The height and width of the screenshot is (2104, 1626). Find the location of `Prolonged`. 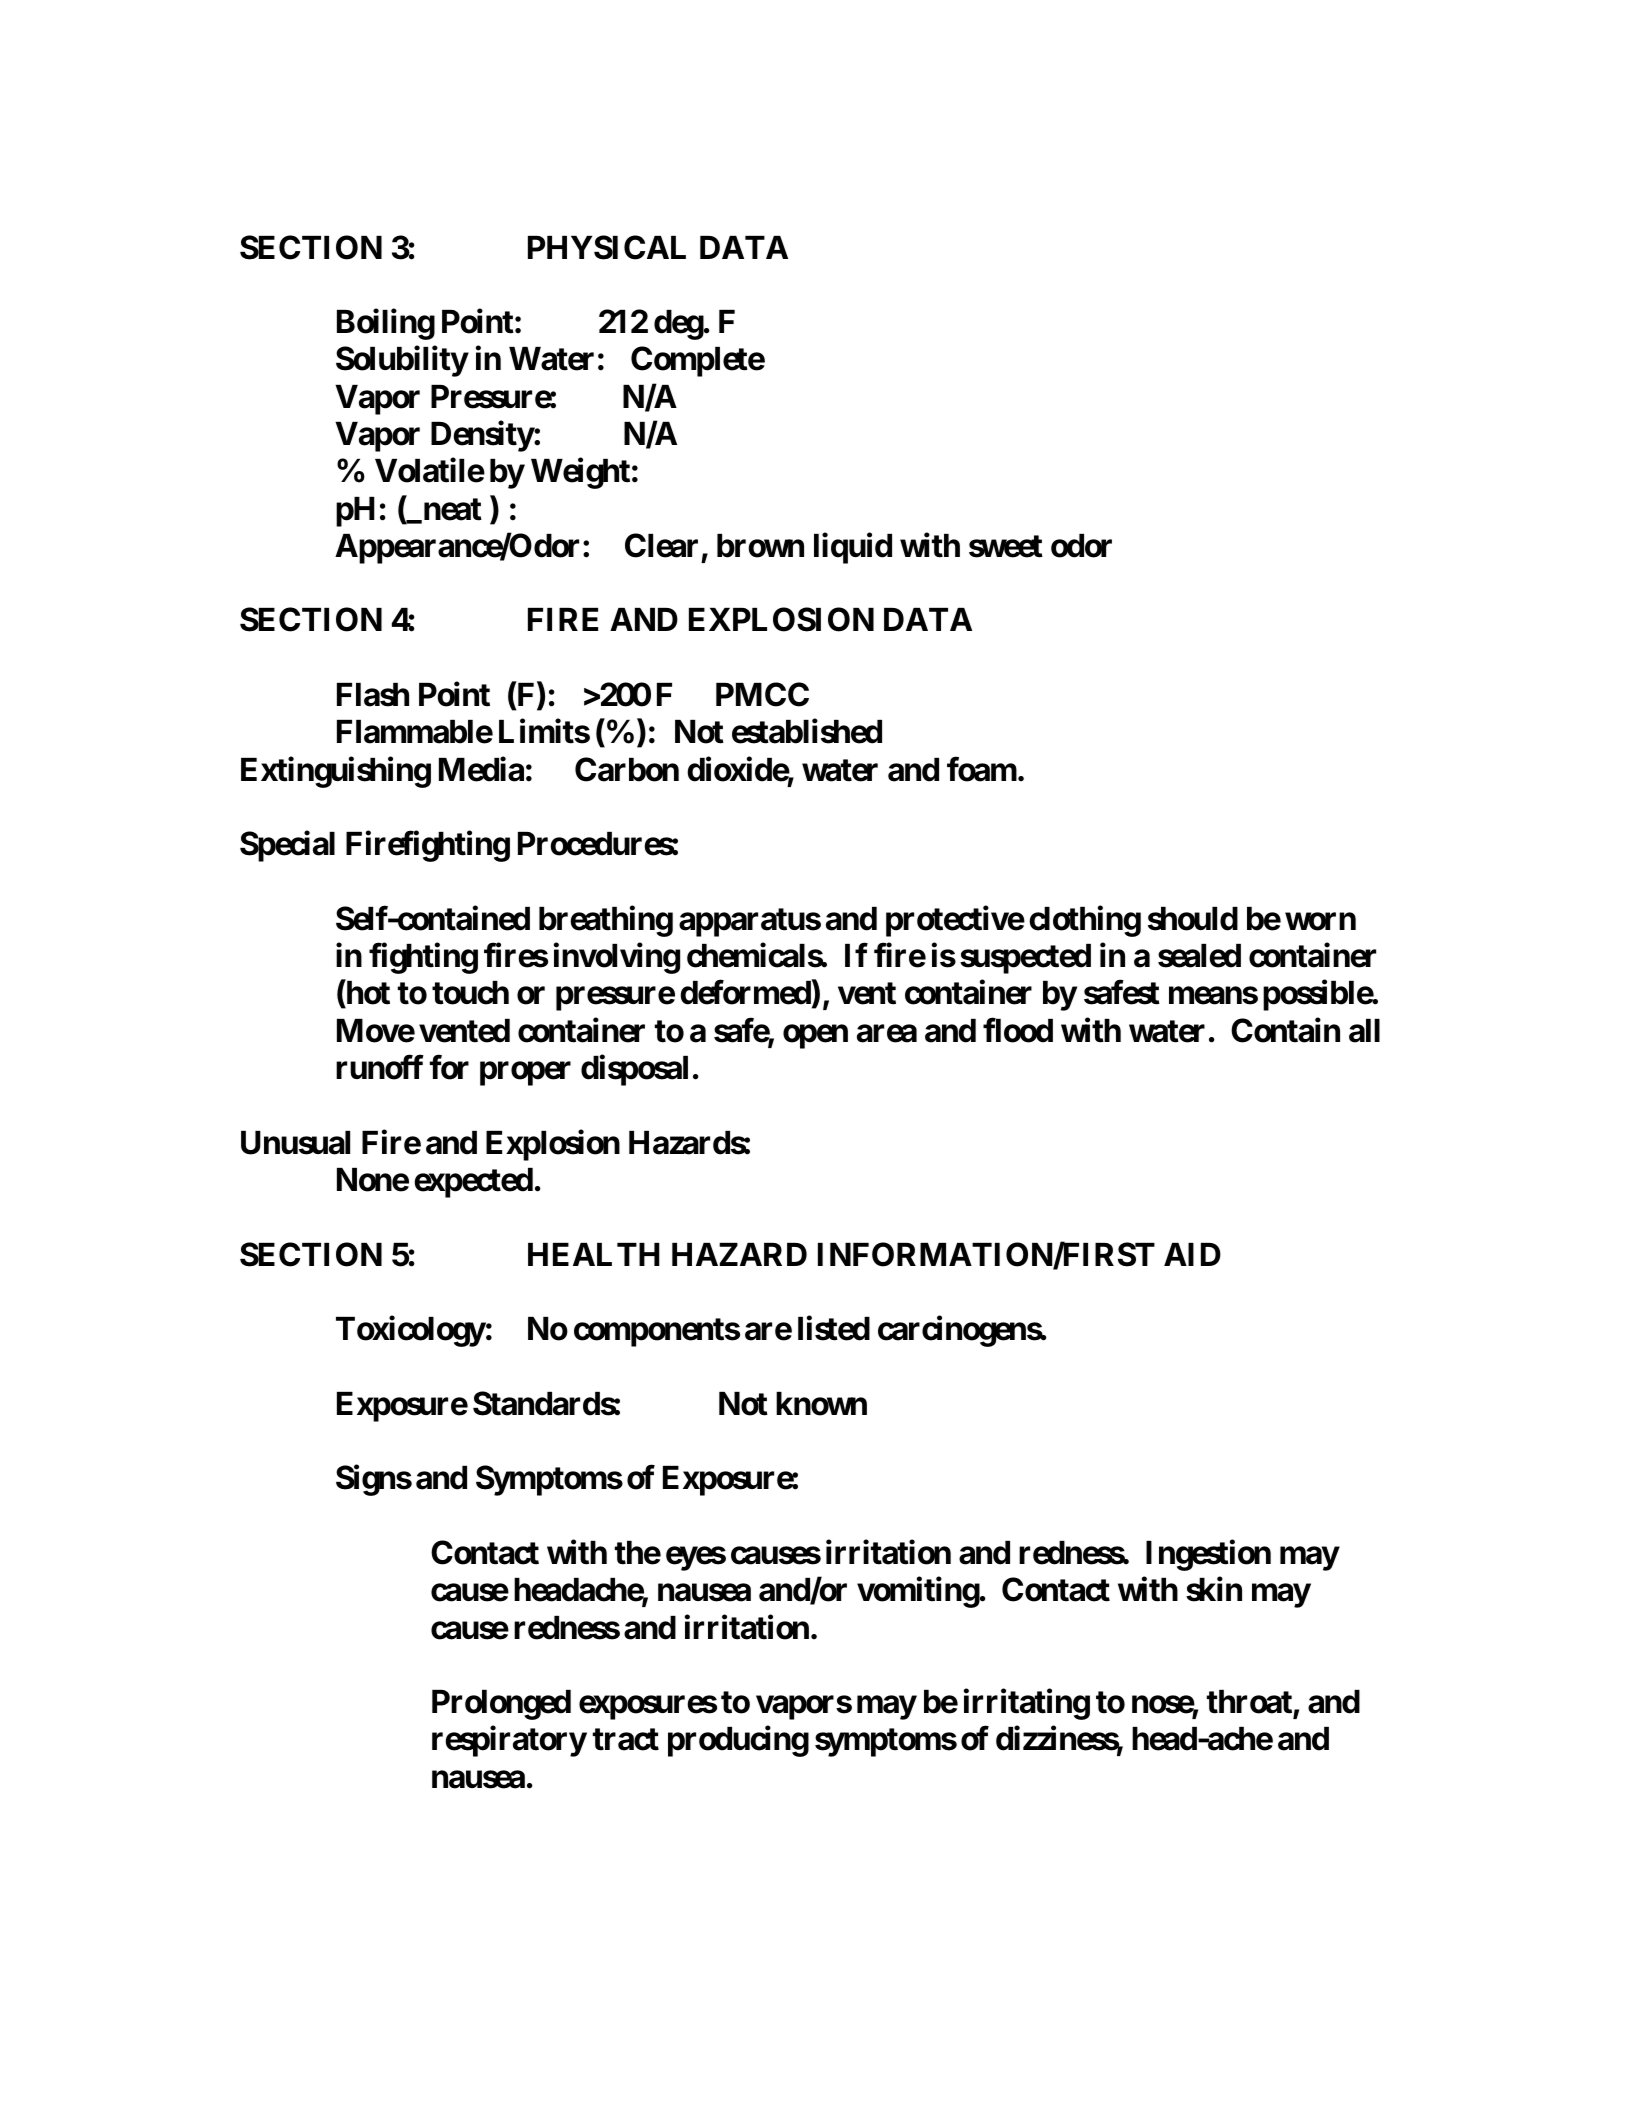

Prolonged is located at coordinates (501, 1705).
